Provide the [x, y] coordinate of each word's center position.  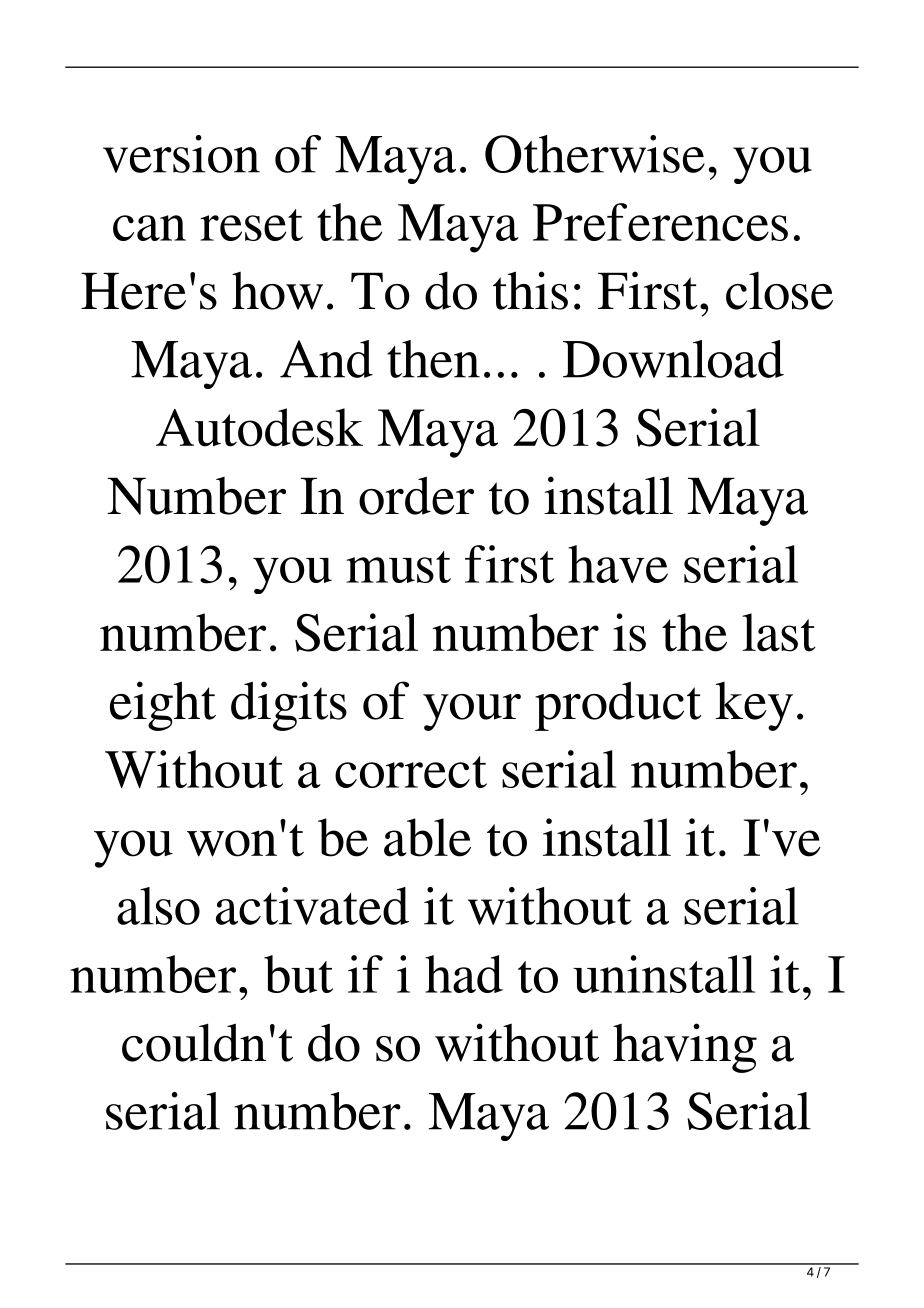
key [754, 706]
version [181, 154]
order [416, 495]
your [472, 712]
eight [163, 706]
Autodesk [259, 427]
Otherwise [595, 154]
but [298, 974]
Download [673, 359]
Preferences [660, 222]
